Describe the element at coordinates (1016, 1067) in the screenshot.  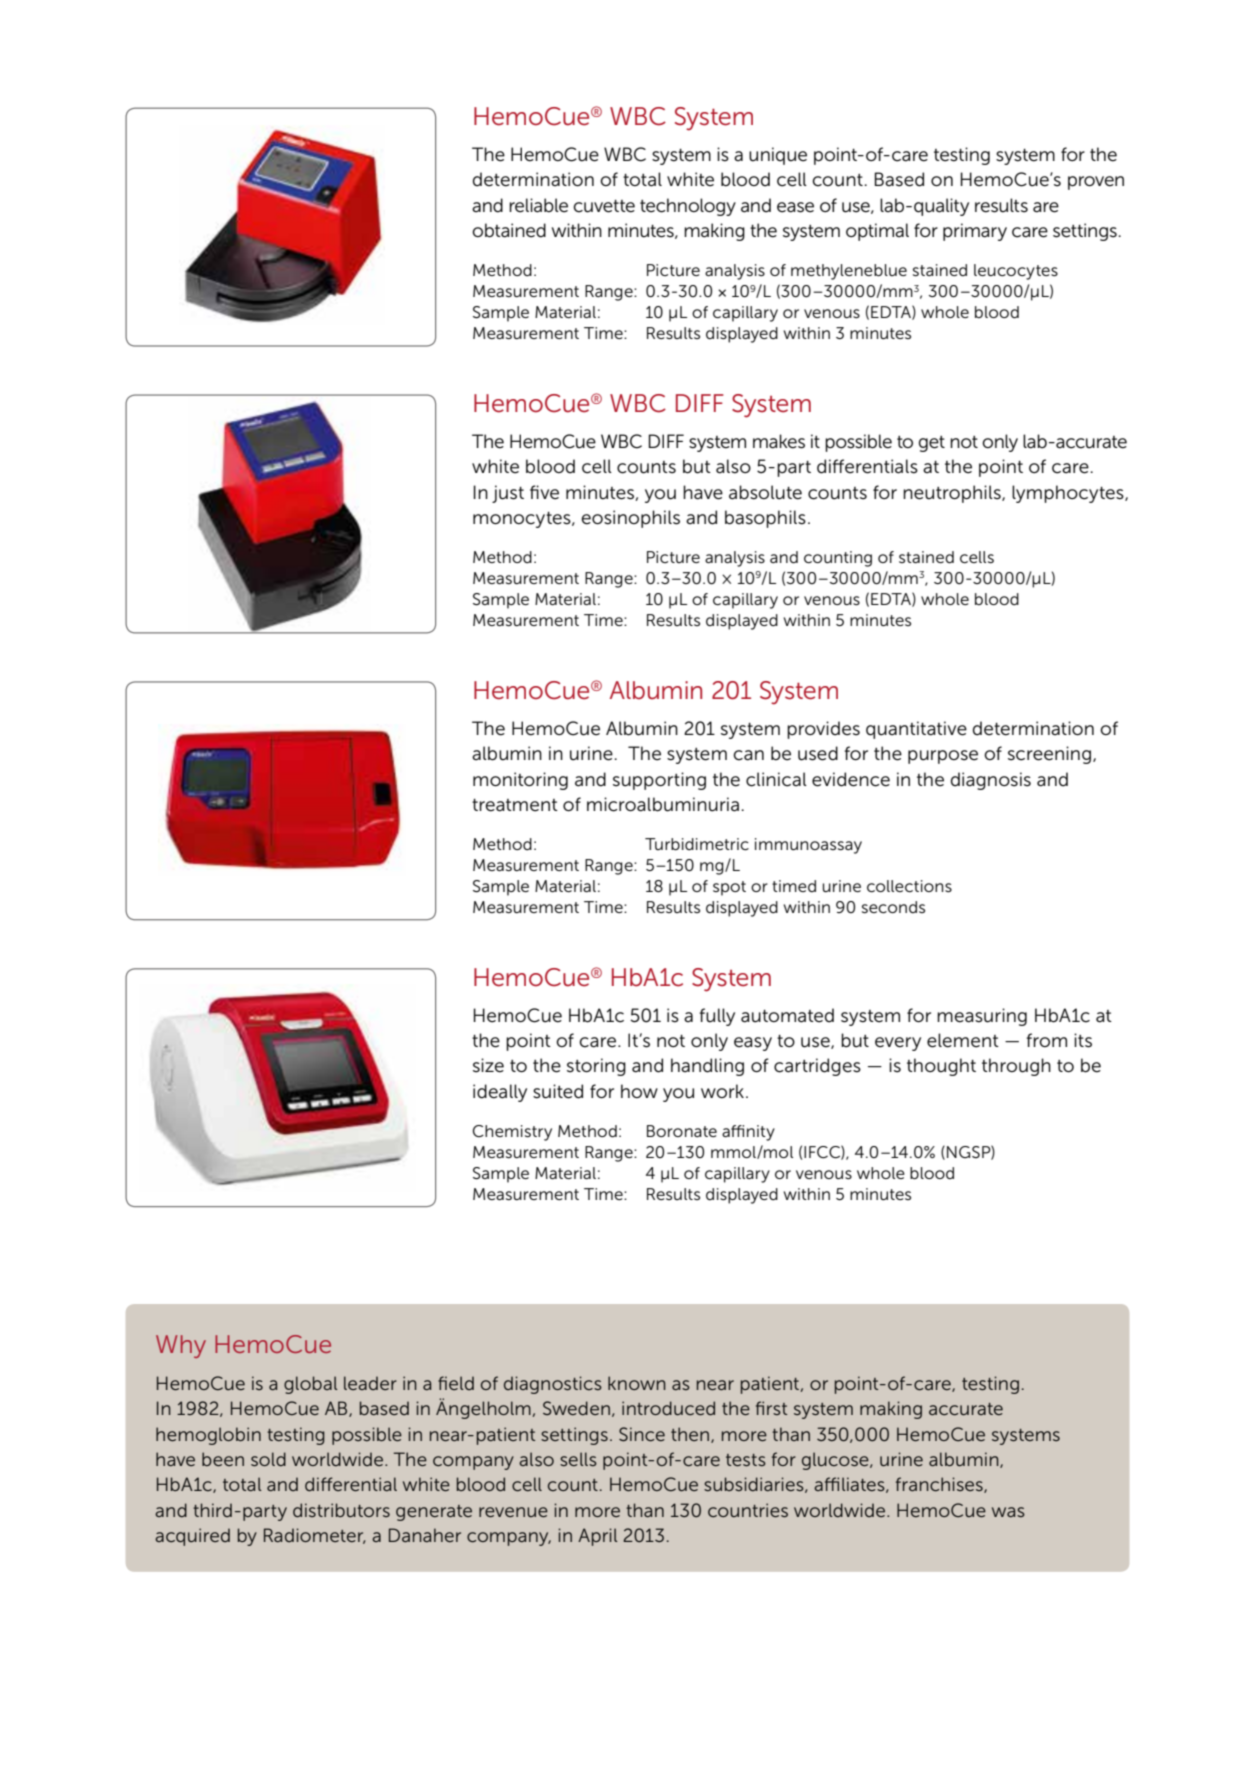
I see `through` at that location.
